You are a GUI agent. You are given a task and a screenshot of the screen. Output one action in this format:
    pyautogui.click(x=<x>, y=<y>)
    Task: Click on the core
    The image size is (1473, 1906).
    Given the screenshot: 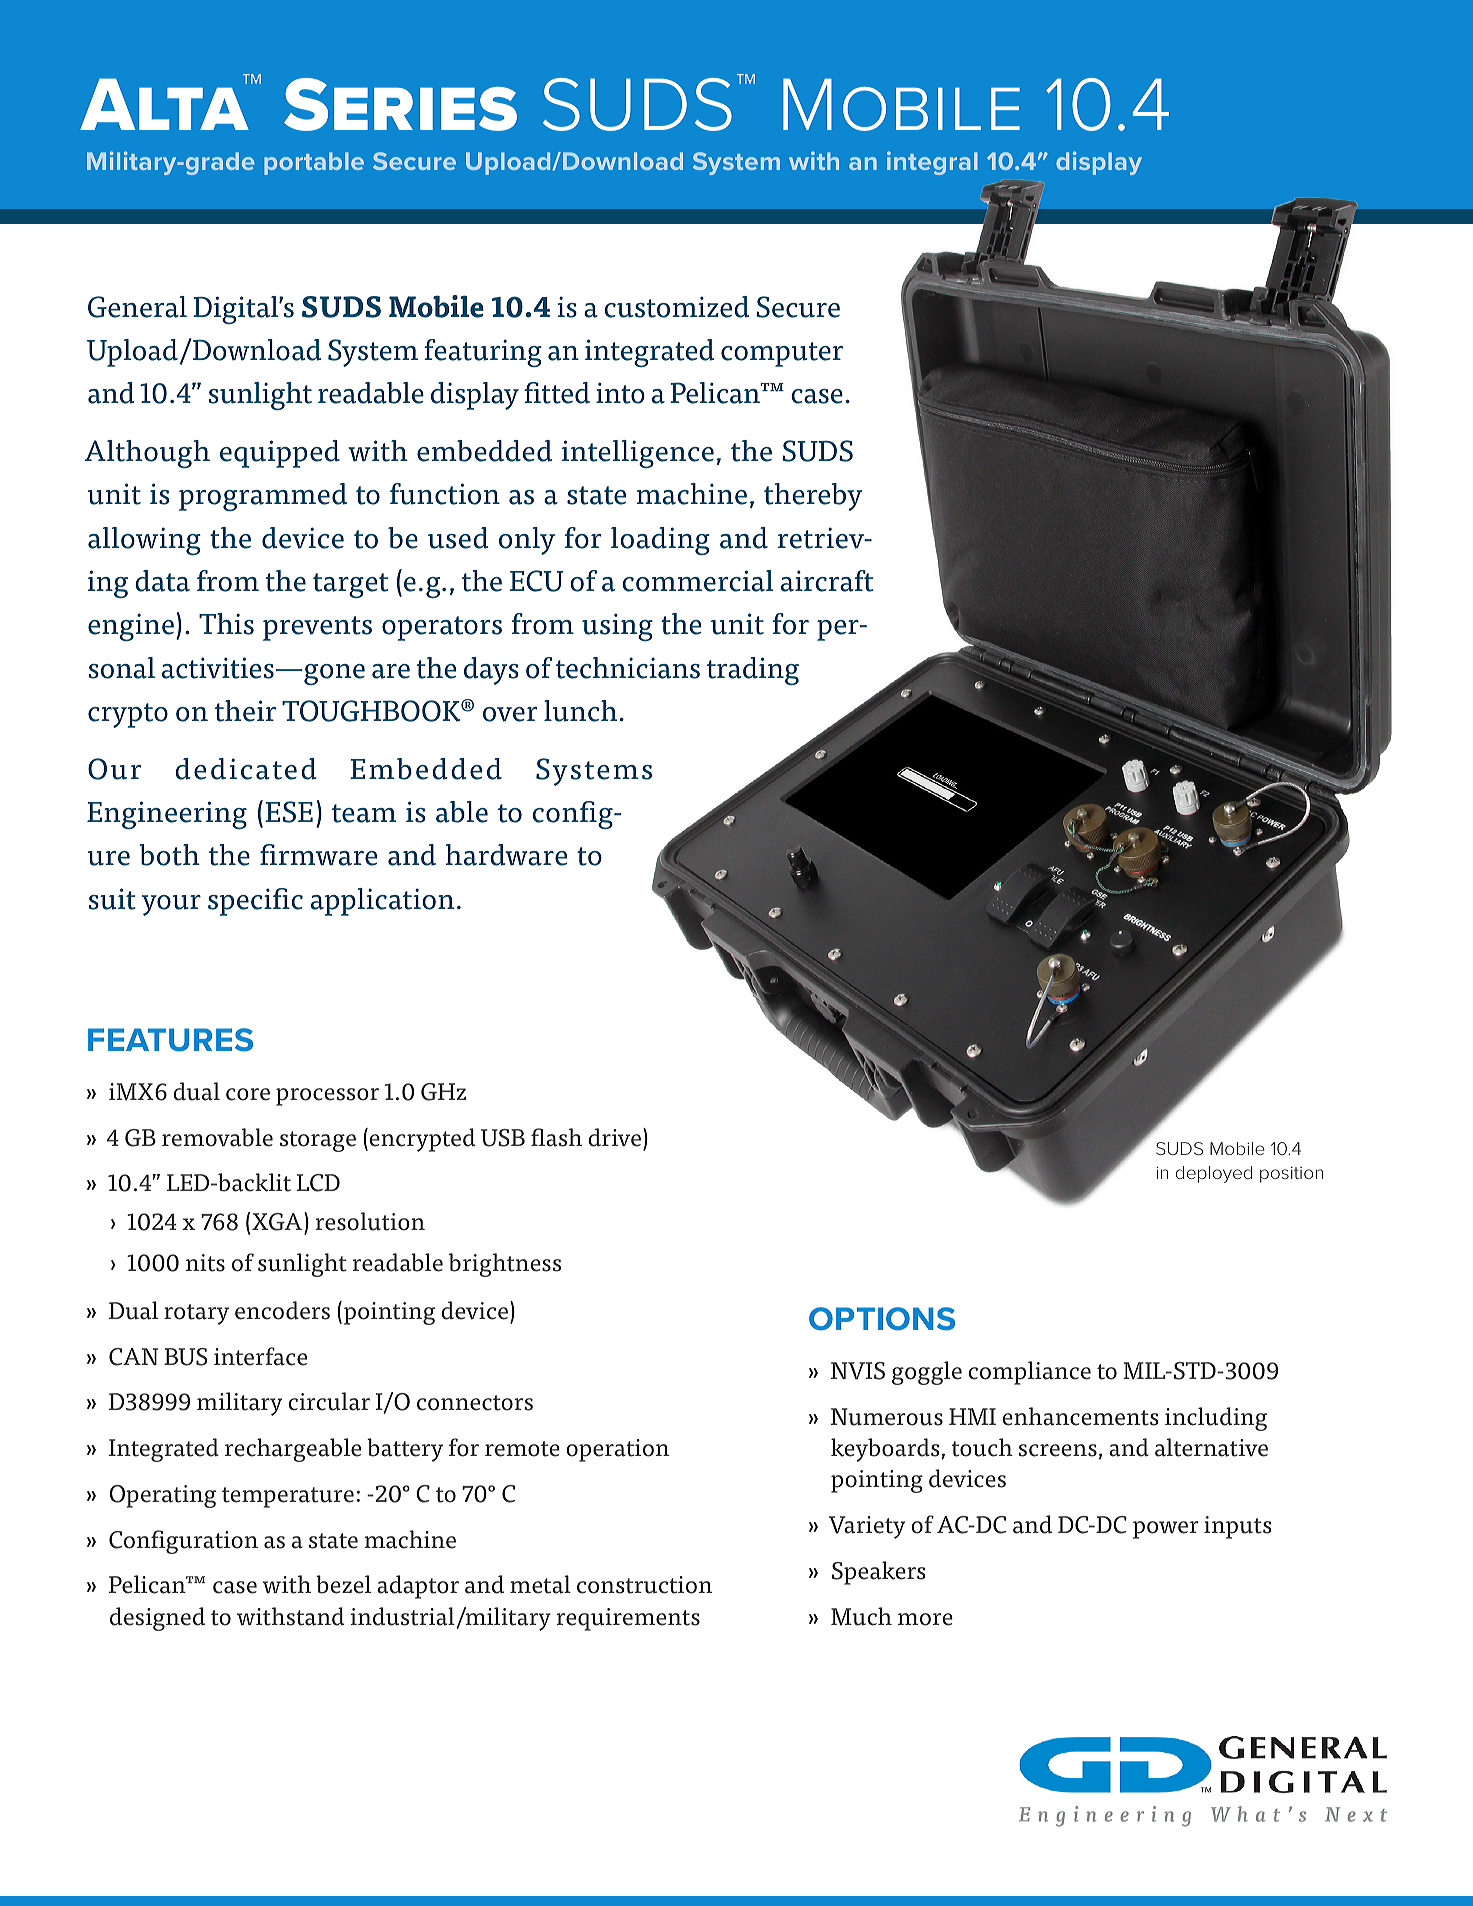 What is the action you would take?
    pyautogui.click(x=248, y=1094)
